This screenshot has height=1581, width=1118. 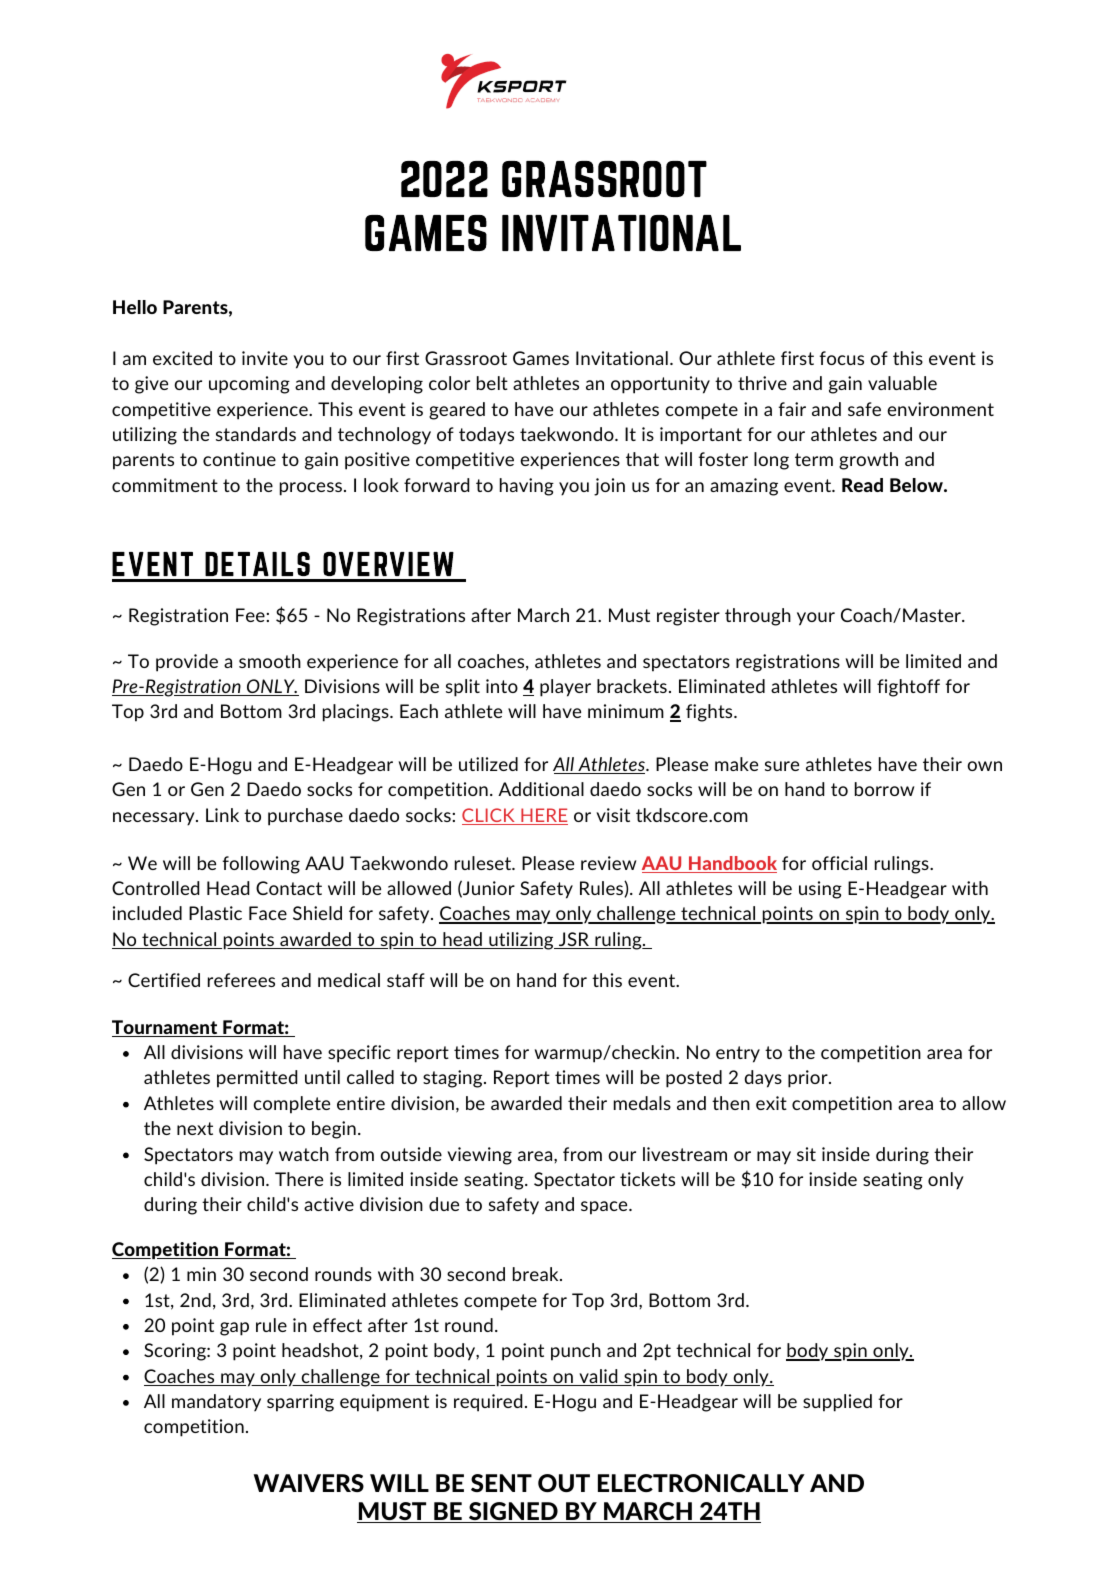 What do you see at coordinates (492, 383) in the screenshot?
I see `belt` at bounding box center [492, 383].
